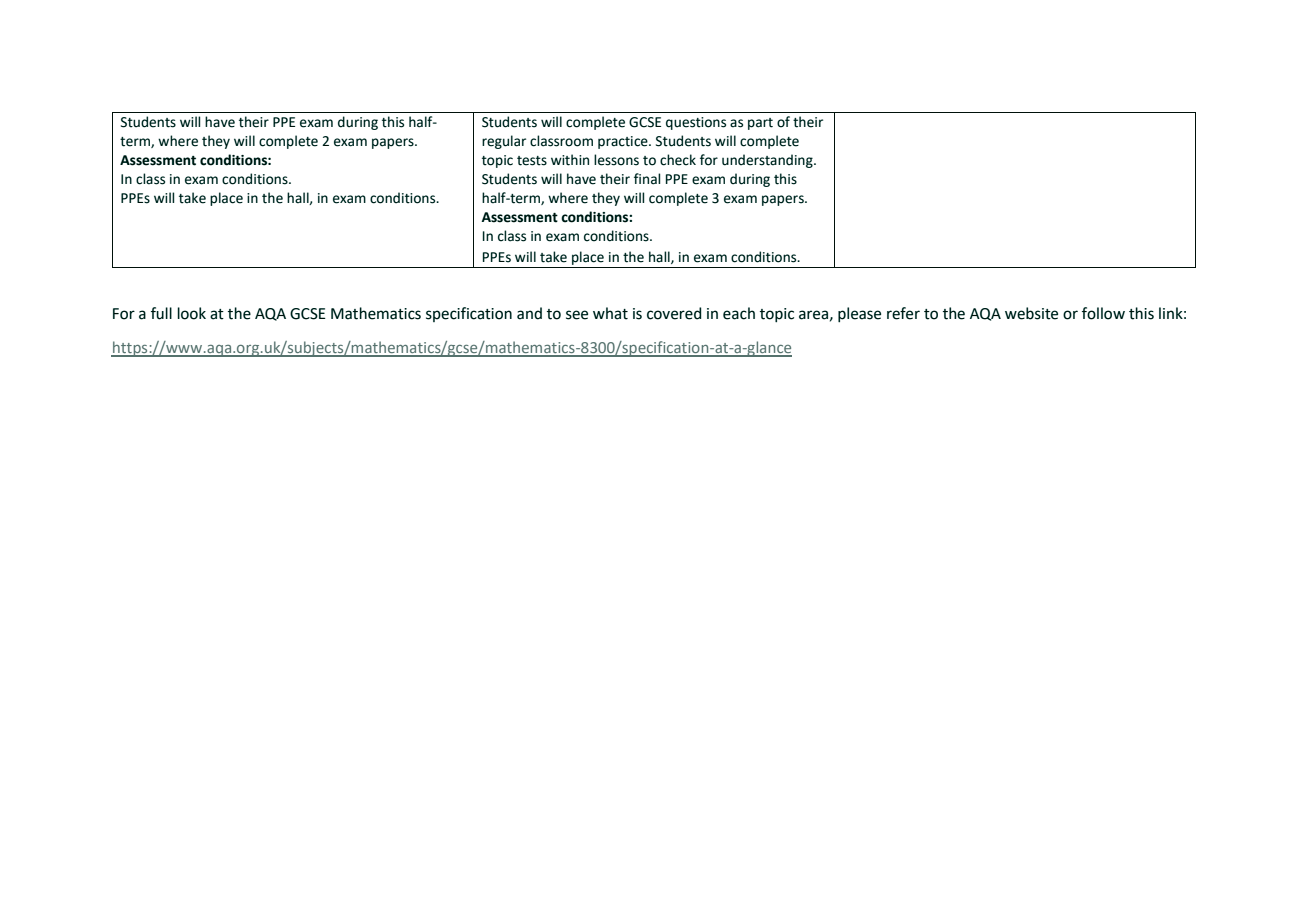  What do you see at coordinates (610, 313) in the image?
I see `what` at bounding box center [610, 313].
